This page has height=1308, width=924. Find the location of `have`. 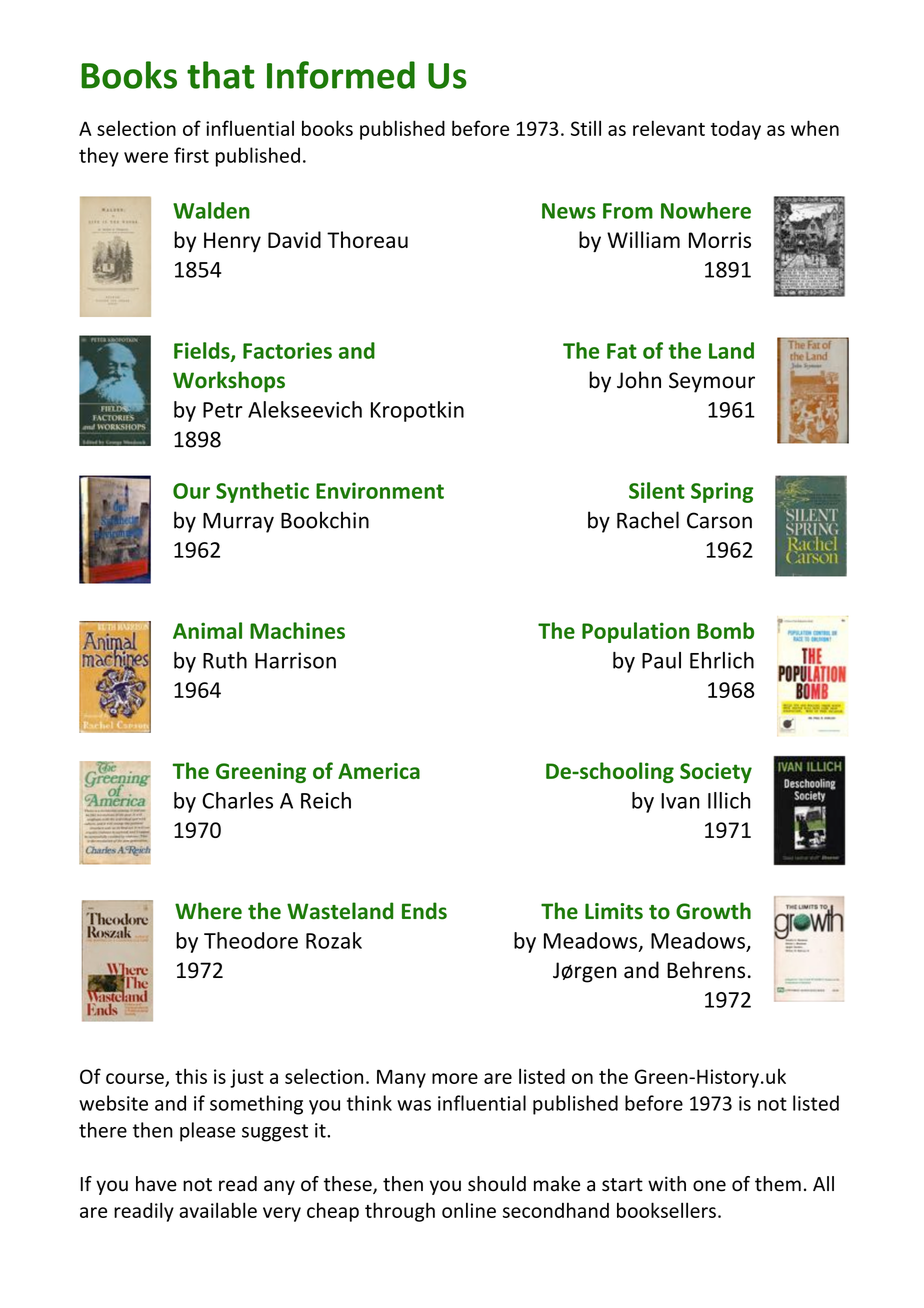

have is located at coordinates (156, 1184).
